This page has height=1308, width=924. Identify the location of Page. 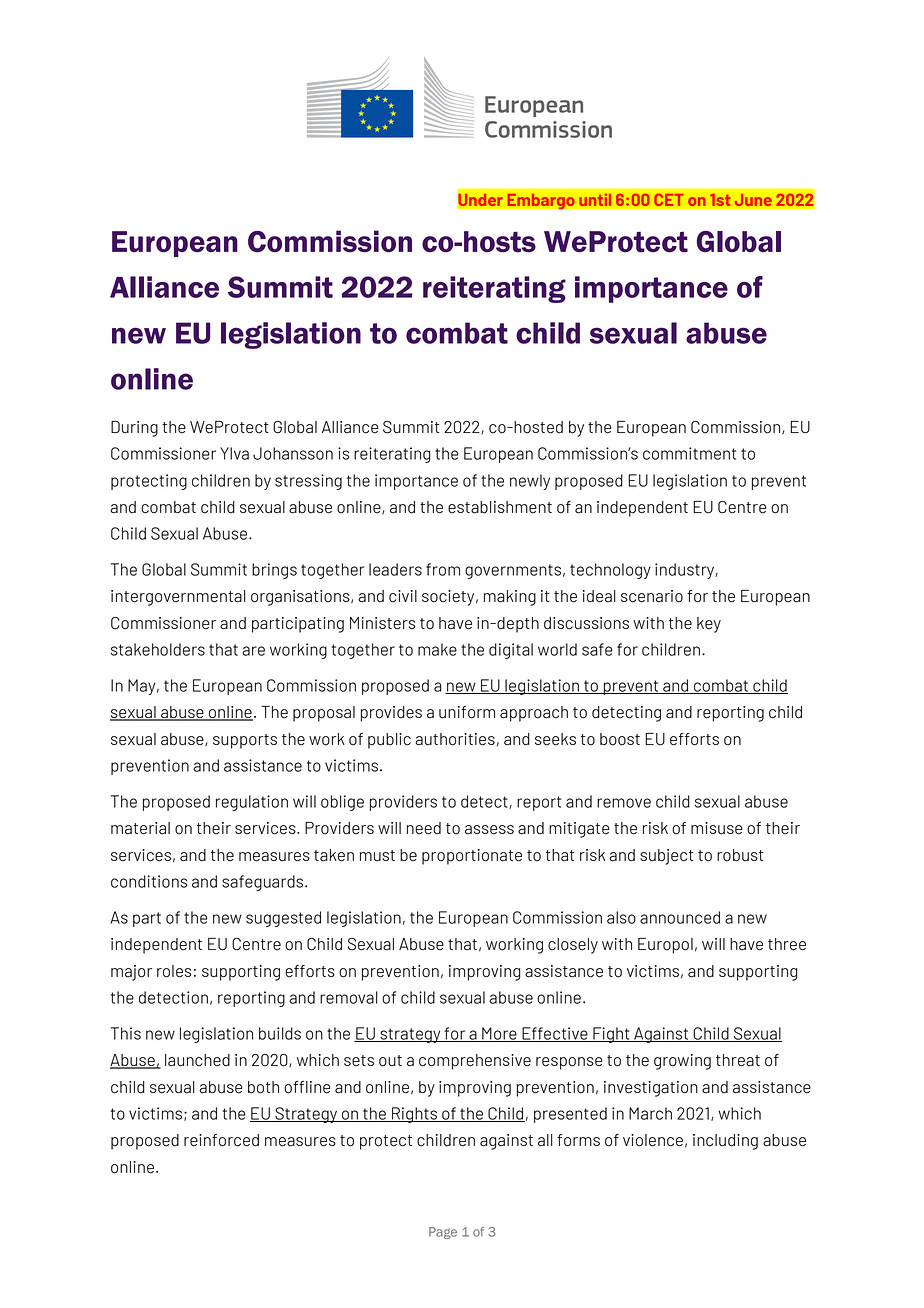
(443, 1233).
